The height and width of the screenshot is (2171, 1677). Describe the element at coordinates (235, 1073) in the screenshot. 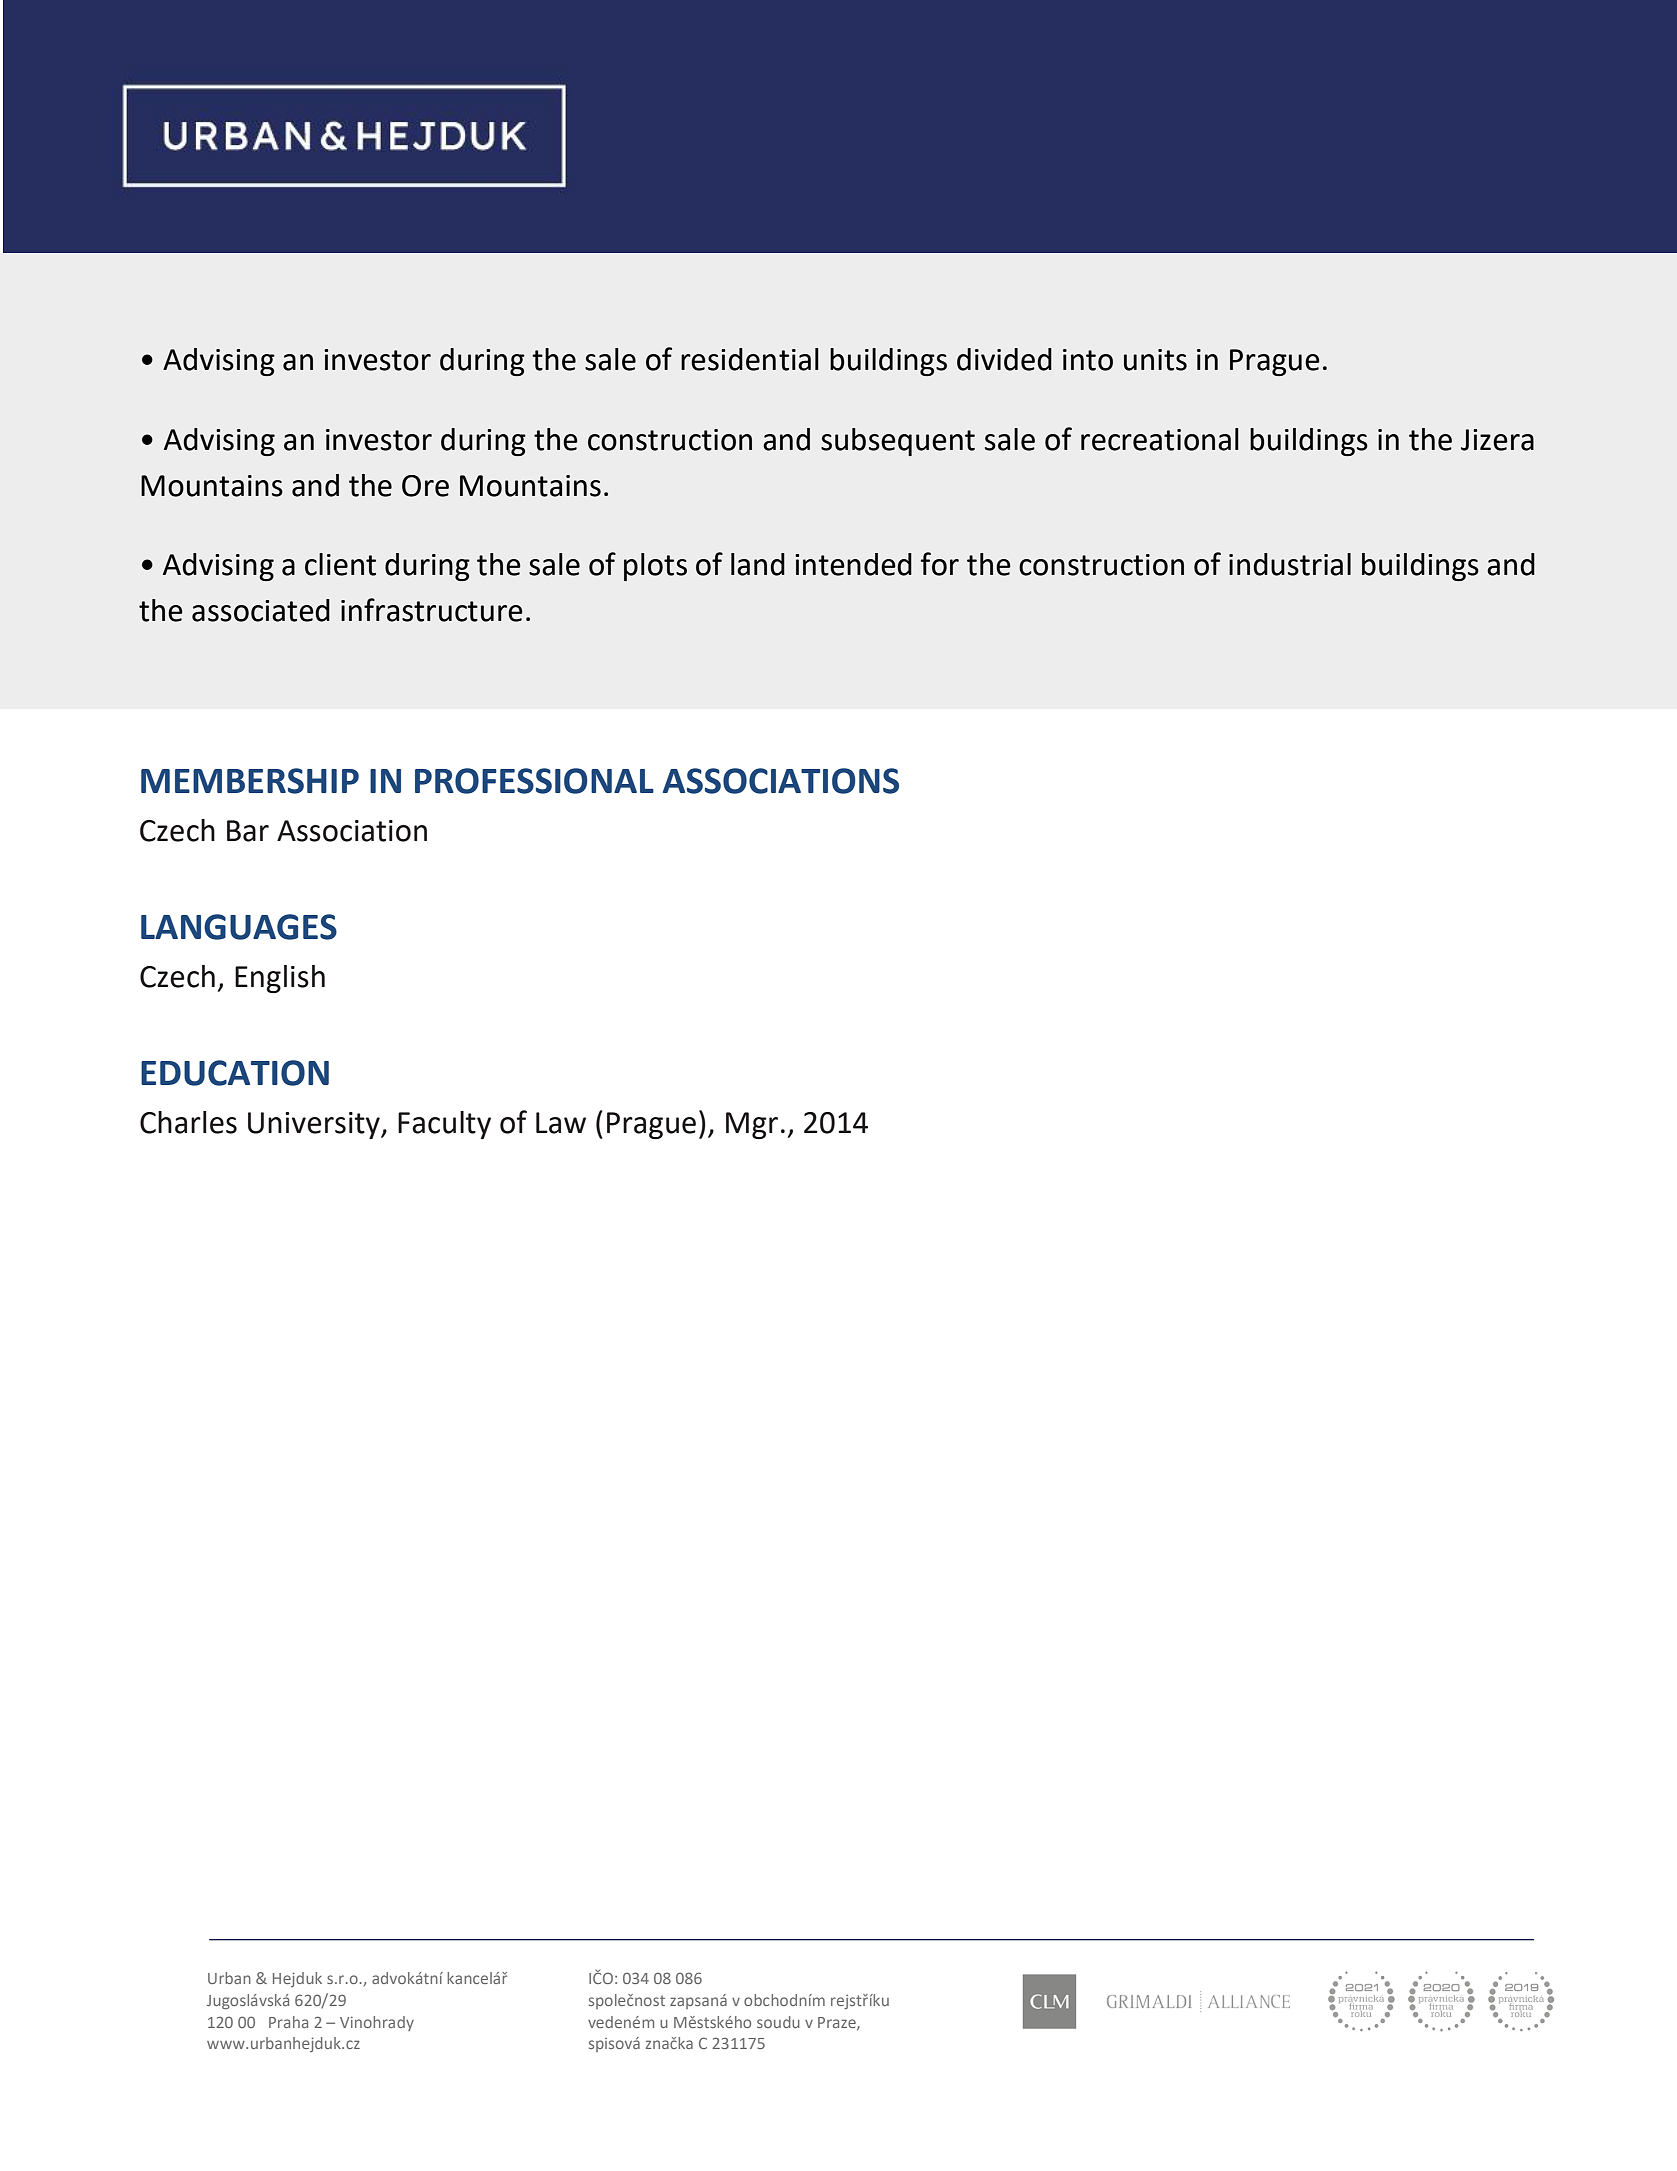

I see `EDUCATION` at that location.
